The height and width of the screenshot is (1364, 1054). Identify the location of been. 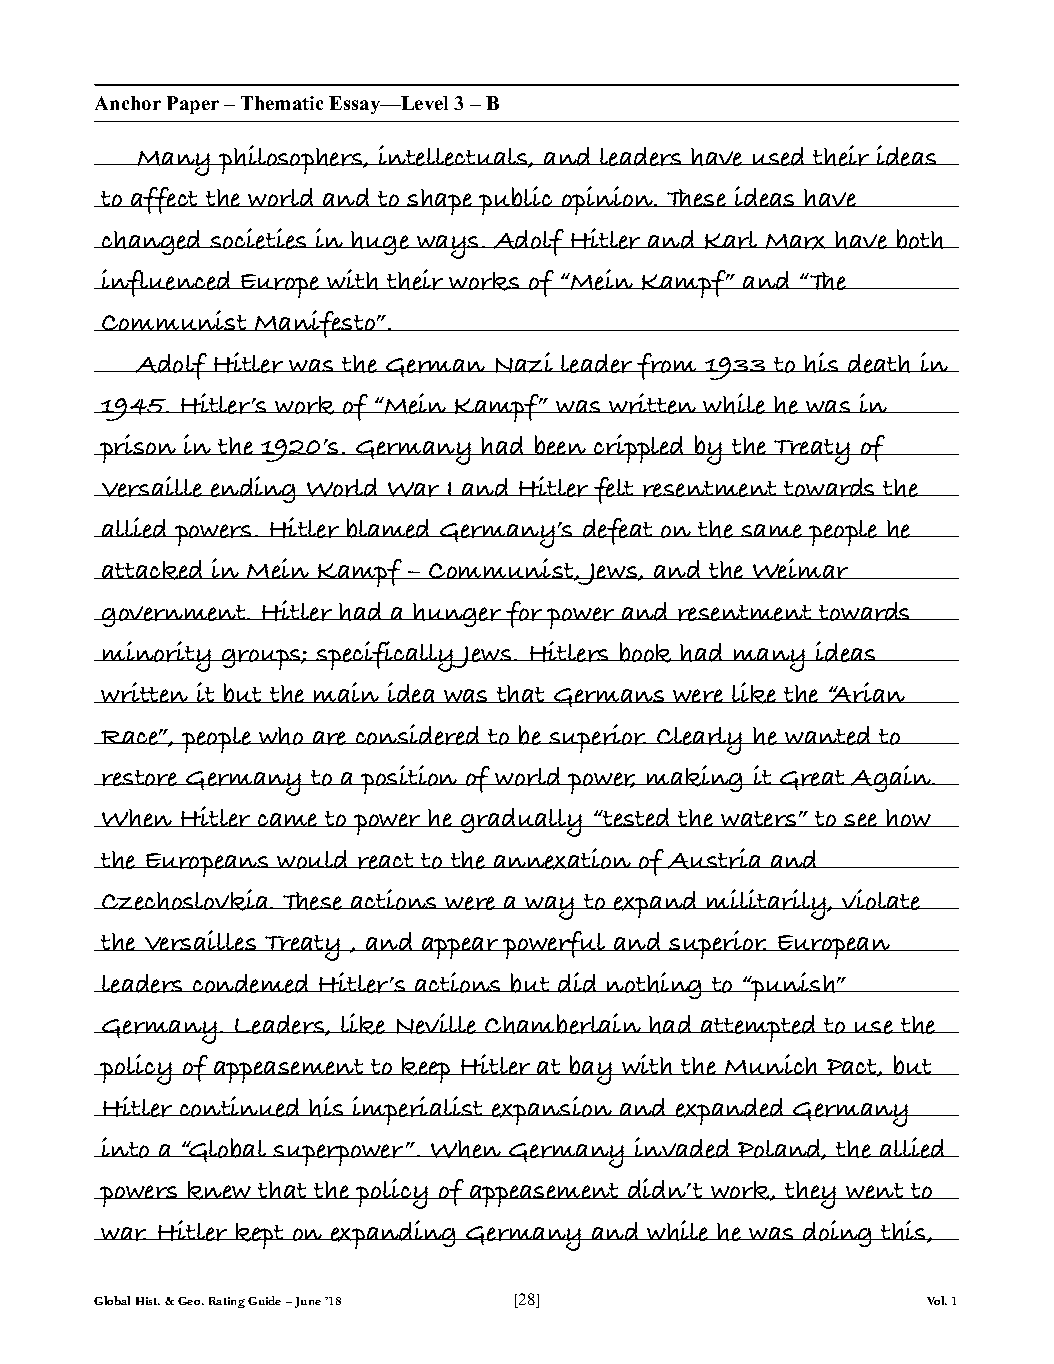
(560, 445).
